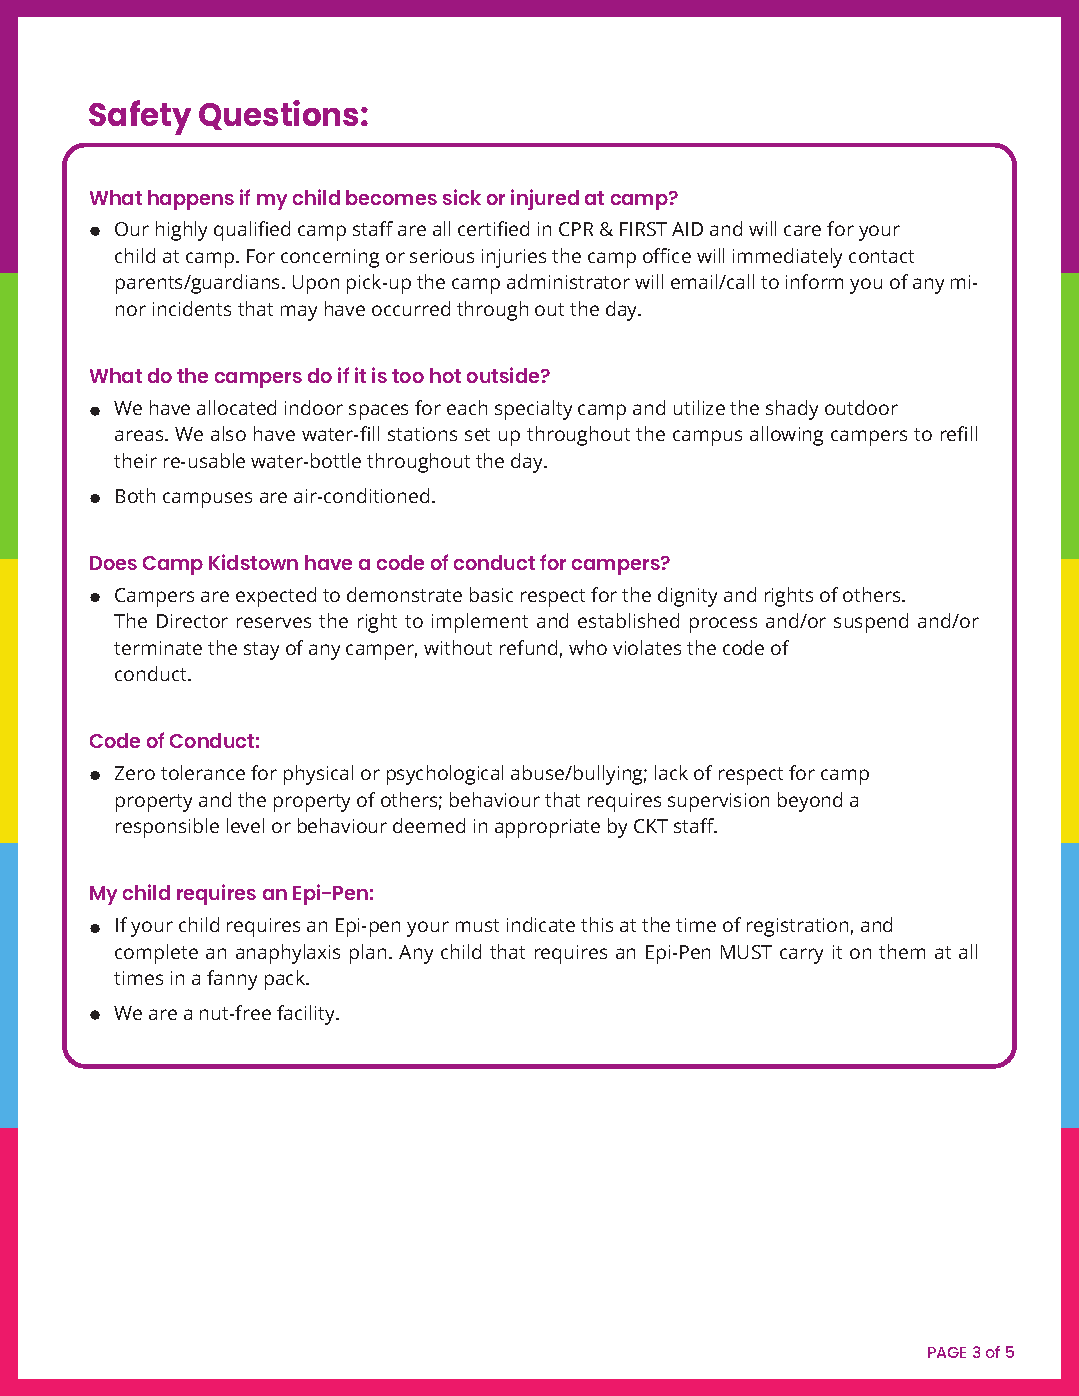 Image resolution: width=1079 pixels, height=1396 pixels. Describe the element at coordinates (445, 775) in the screenshot. I see `psychological` at that location.
